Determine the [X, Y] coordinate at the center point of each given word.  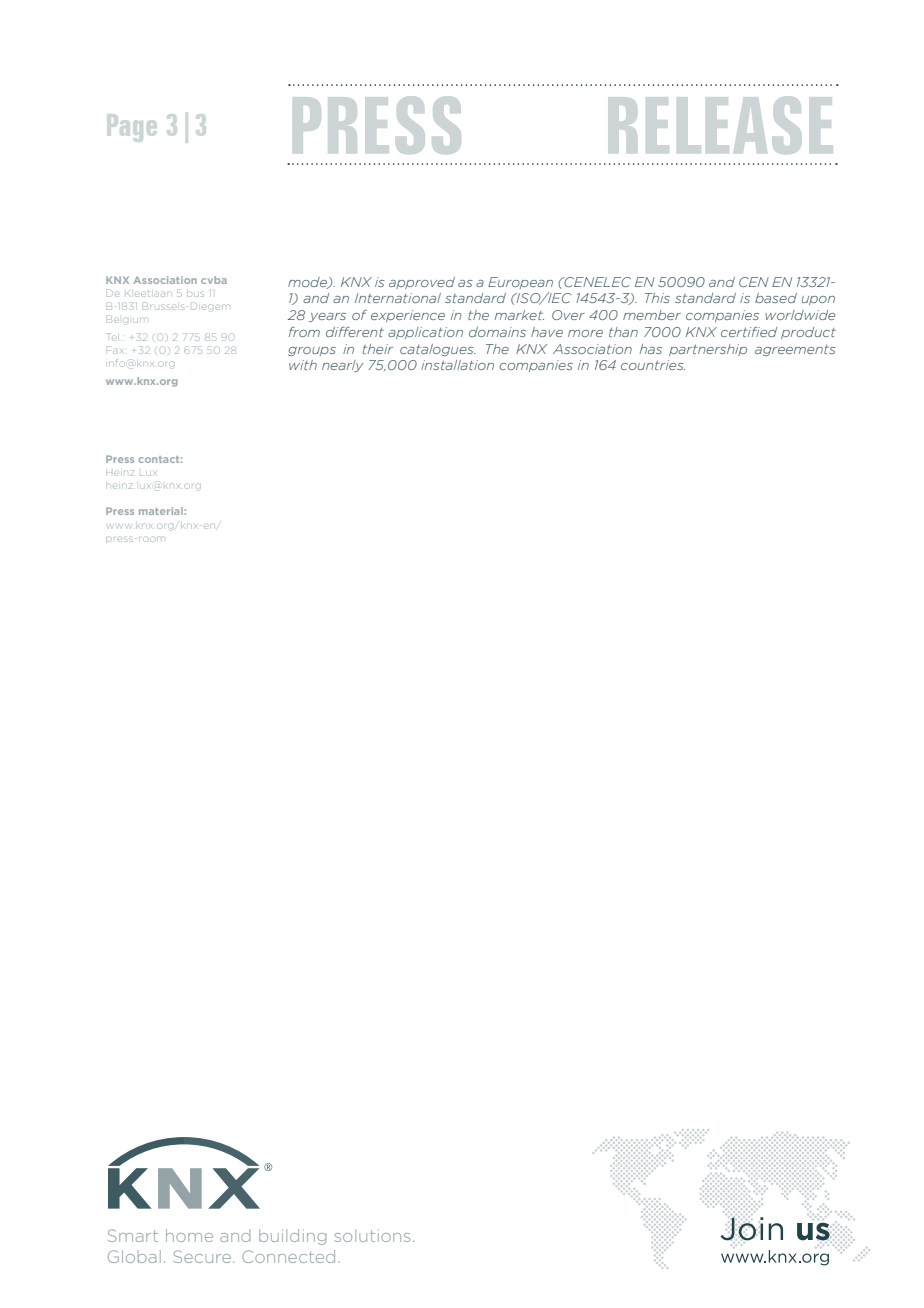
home [189, 1235]
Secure [204, 1256]
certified [749, 332]
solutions [372, 1235]
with [303, 365]
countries [653, 365]
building [292, 1237]
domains [497, 332]
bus [195, 294]
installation [457, 365]
